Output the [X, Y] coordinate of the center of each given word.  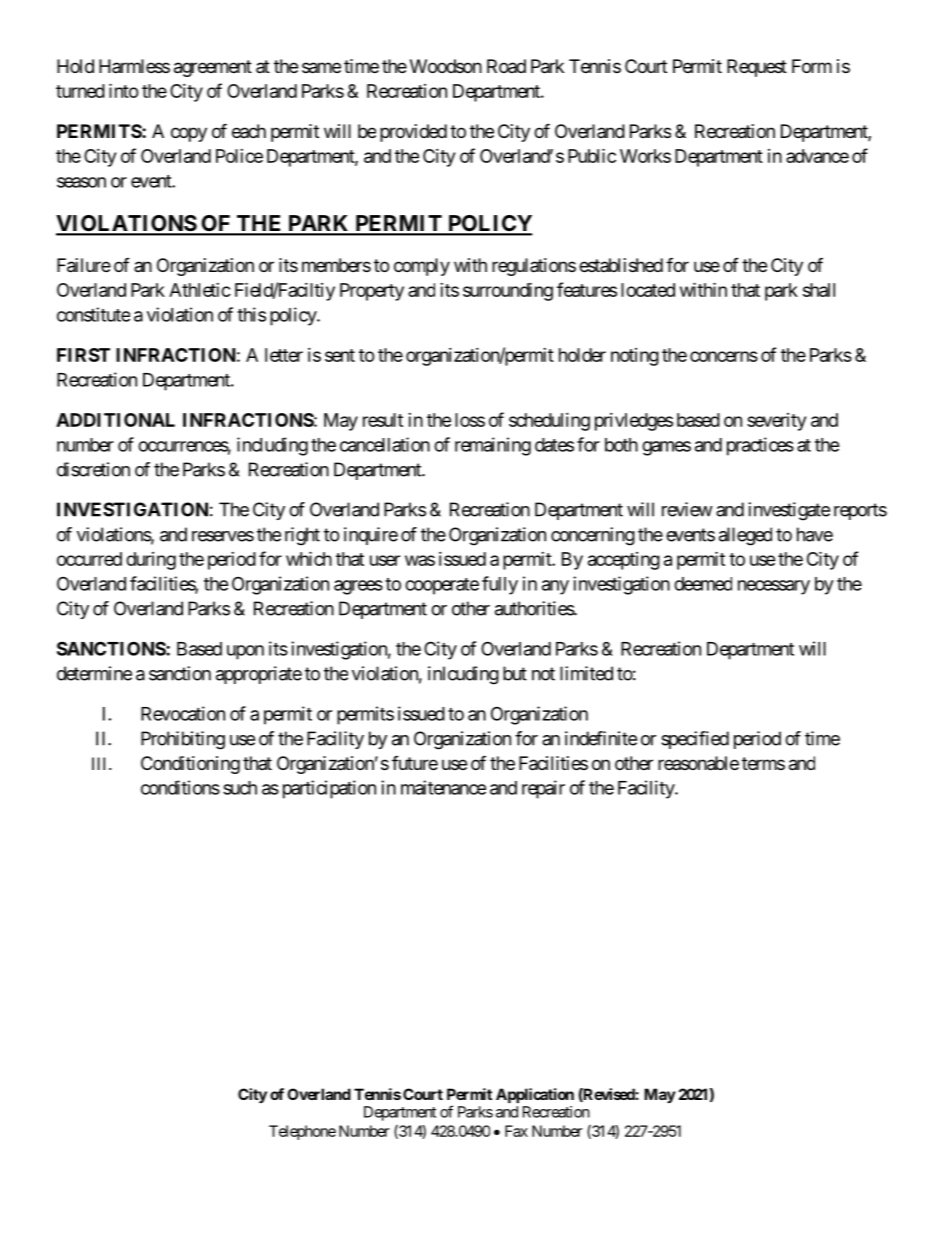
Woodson [446, 66]
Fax [516, 1131]
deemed [703, 584]
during [151, 561]
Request [757, 68]
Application [535, 1095]
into [124, 90]
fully [500, 585]
